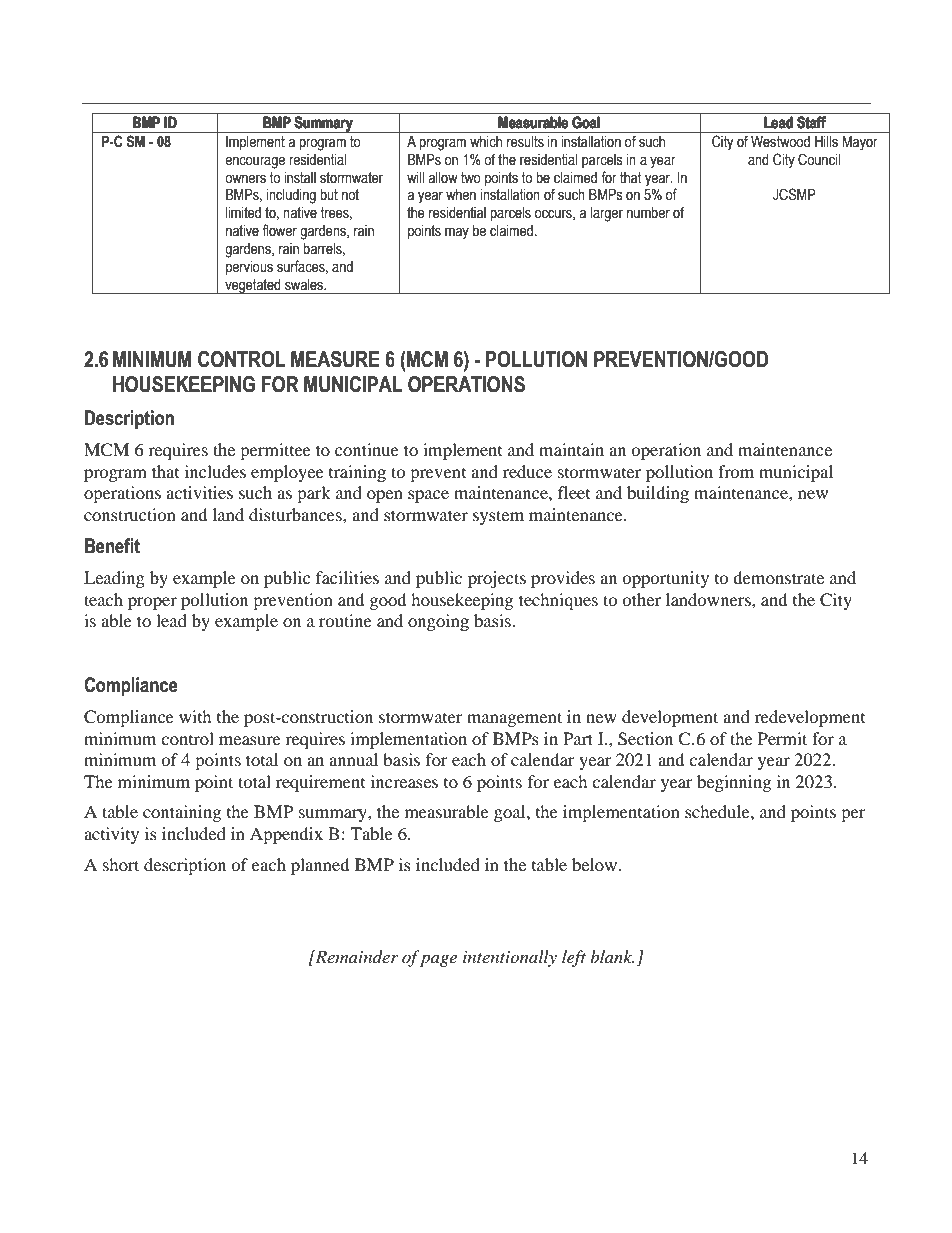 The width and height of the image is (952, 1233). What do you see at coordinates (152, 603) in the image?
I see `proper` at bounding box center [152, 603].
